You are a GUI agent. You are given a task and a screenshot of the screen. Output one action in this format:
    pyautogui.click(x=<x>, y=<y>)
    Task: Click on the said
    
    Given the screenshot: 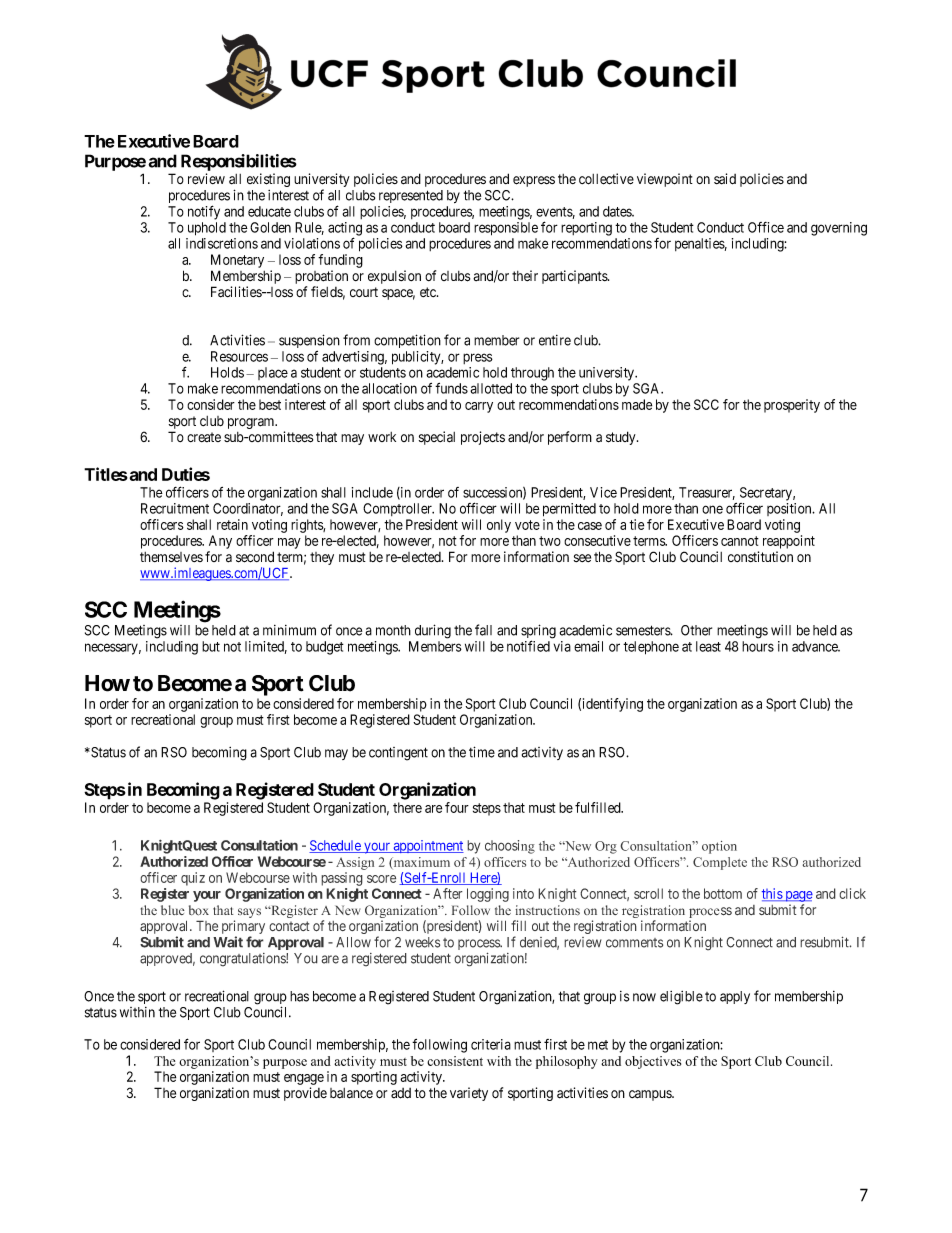 What is the action you would take?
    pyautogui.click(x=725, y=179)
